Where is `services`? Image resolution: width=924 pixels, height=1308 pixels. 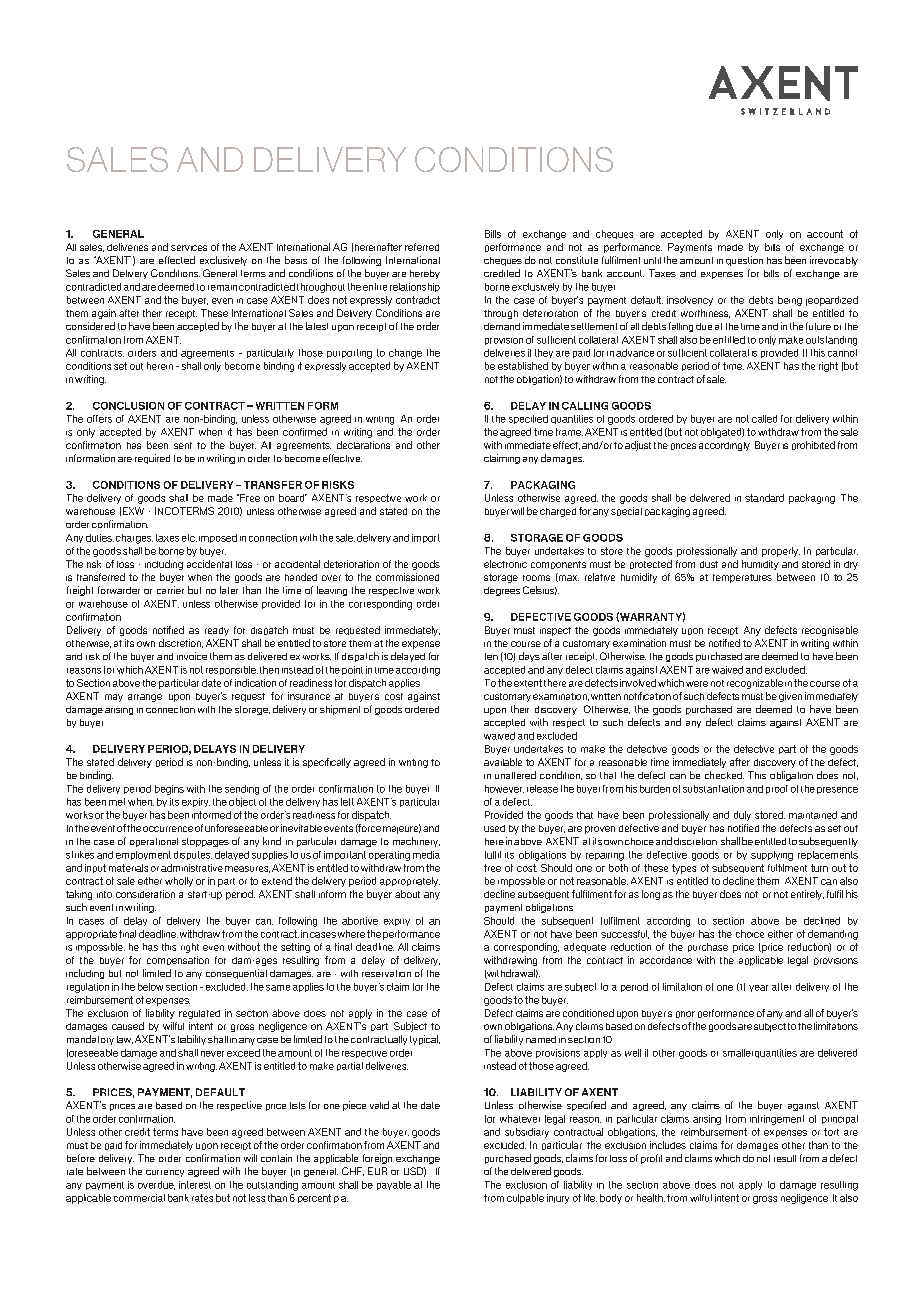
services is located at coordinates (189, 248).
